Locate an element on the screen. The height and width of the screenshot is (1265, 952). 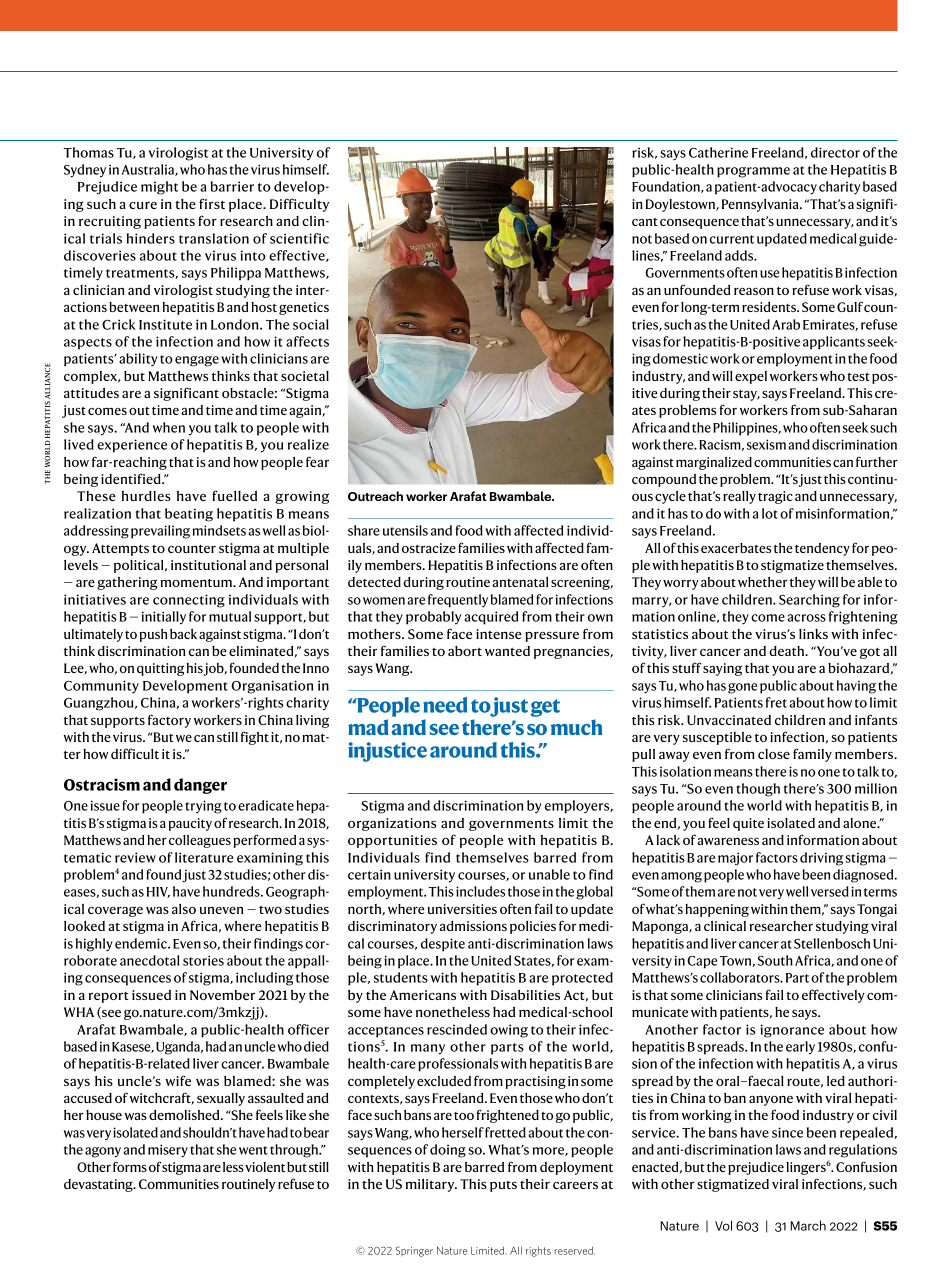
programme is located at coordinates (753, 172).
